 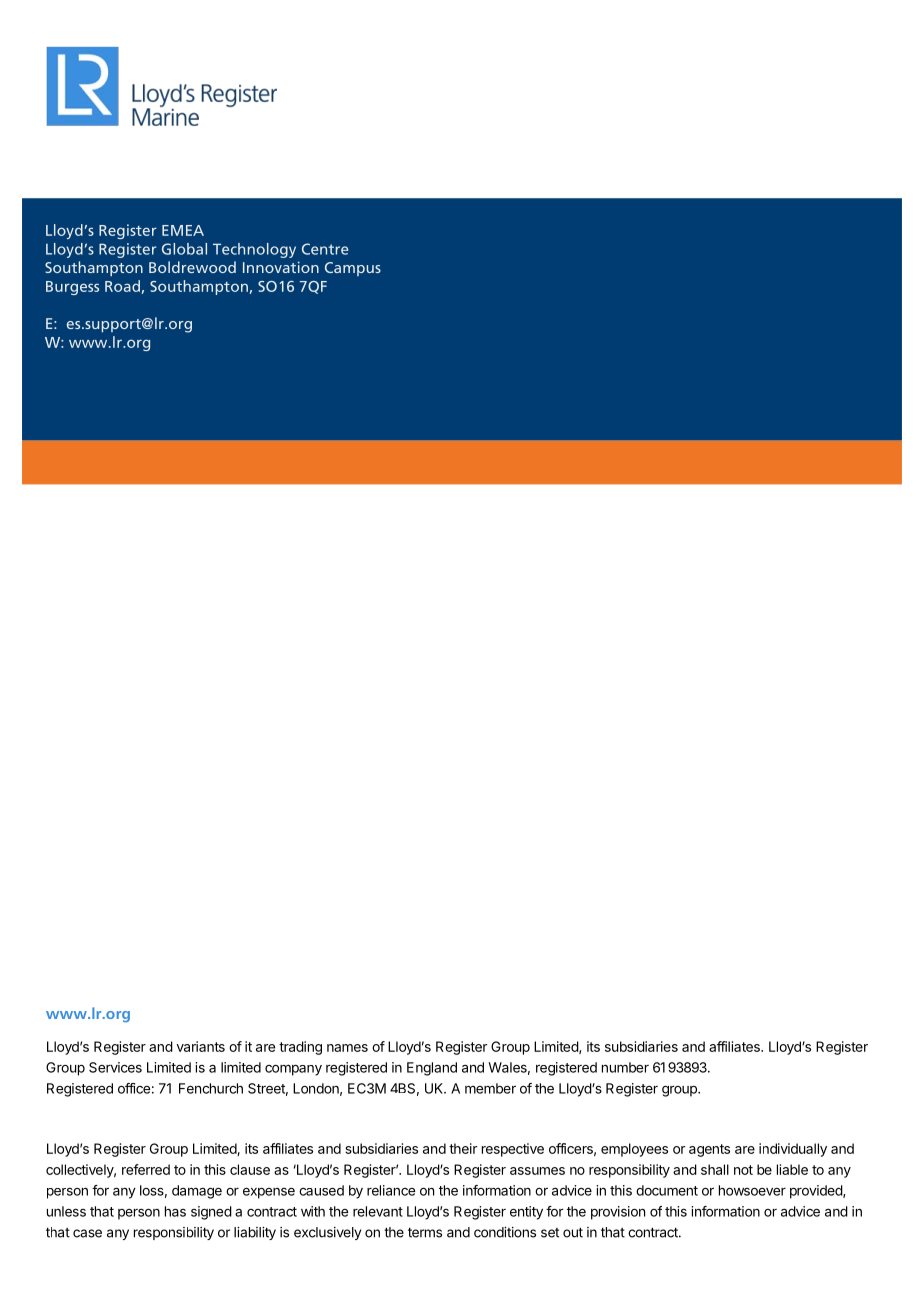 What do you see at coordinates (667, 1190) in the screenshot?
I see `document` at bounding box center [667, 1190].
